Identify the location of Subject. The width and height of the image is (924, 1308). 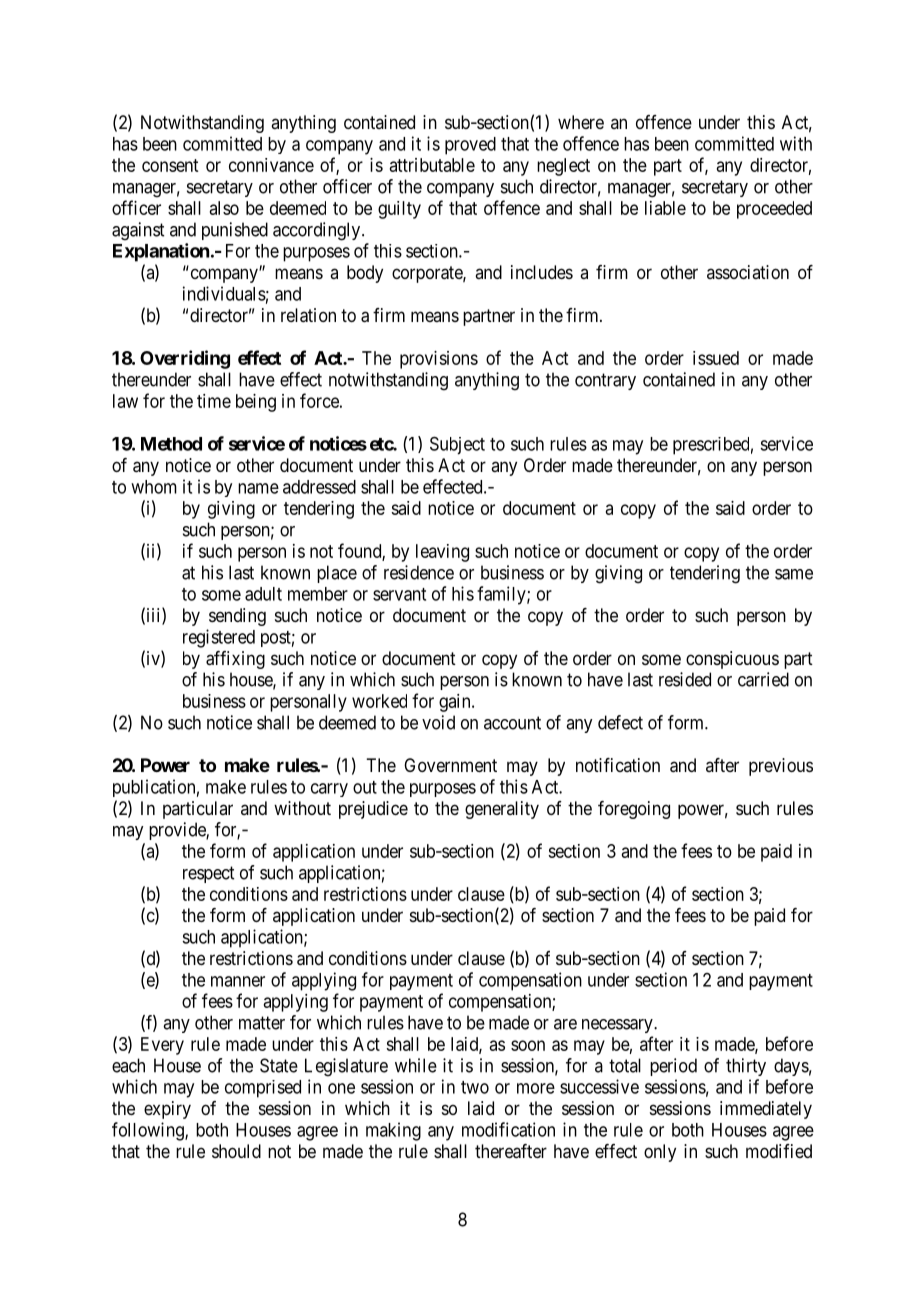
(457, 445).
